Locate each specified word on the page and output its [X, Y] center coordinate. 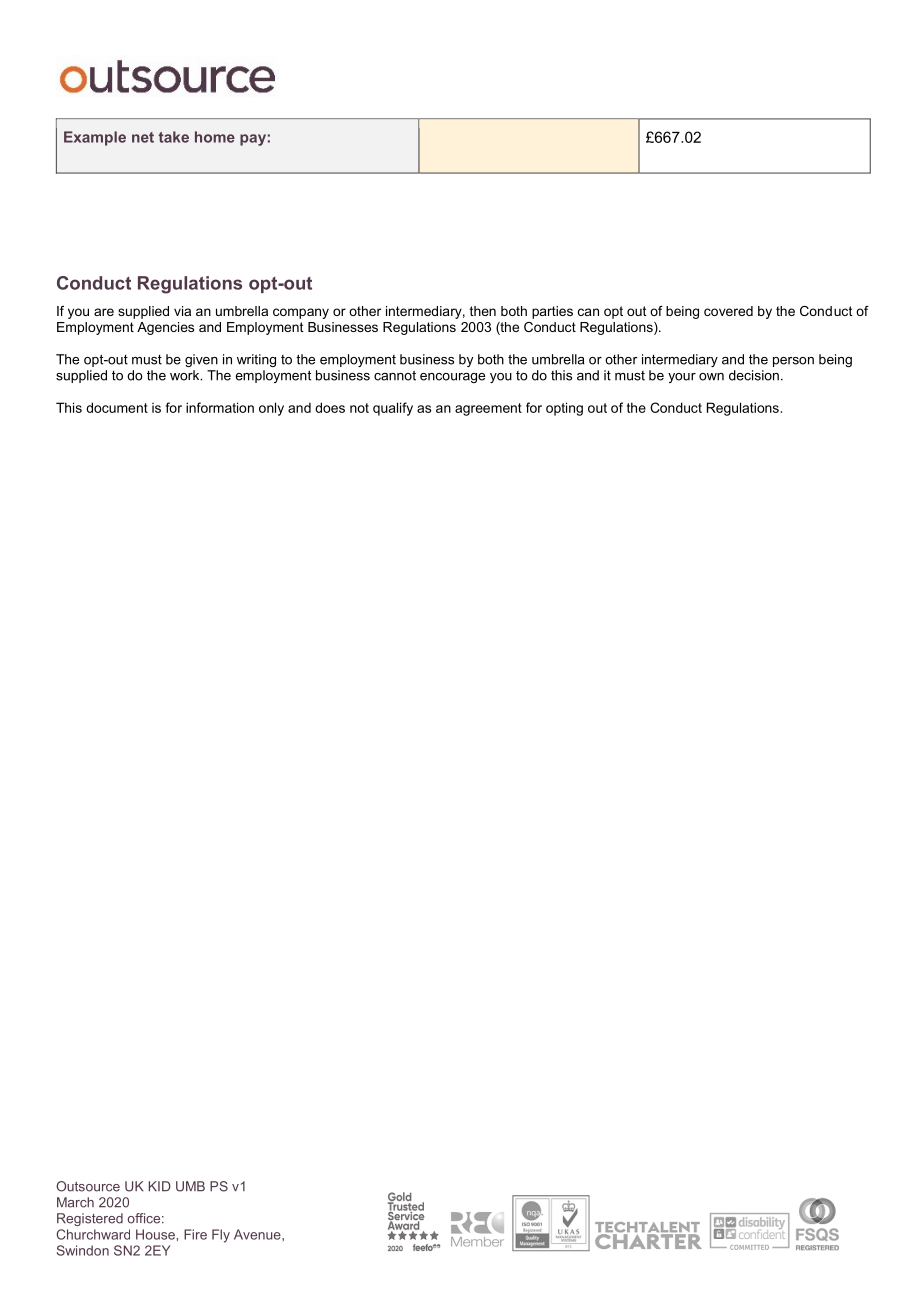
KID [160, 1186]
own [711, 377]
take [174, 137]
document [117, 407]
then [483, 311]
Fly [221, 1236]
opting [564, 409]
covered [728, 311]
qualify [393, 409]
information [220, 407]
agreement [488, 409]
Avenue [258, 1234]
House [155, 1234]
